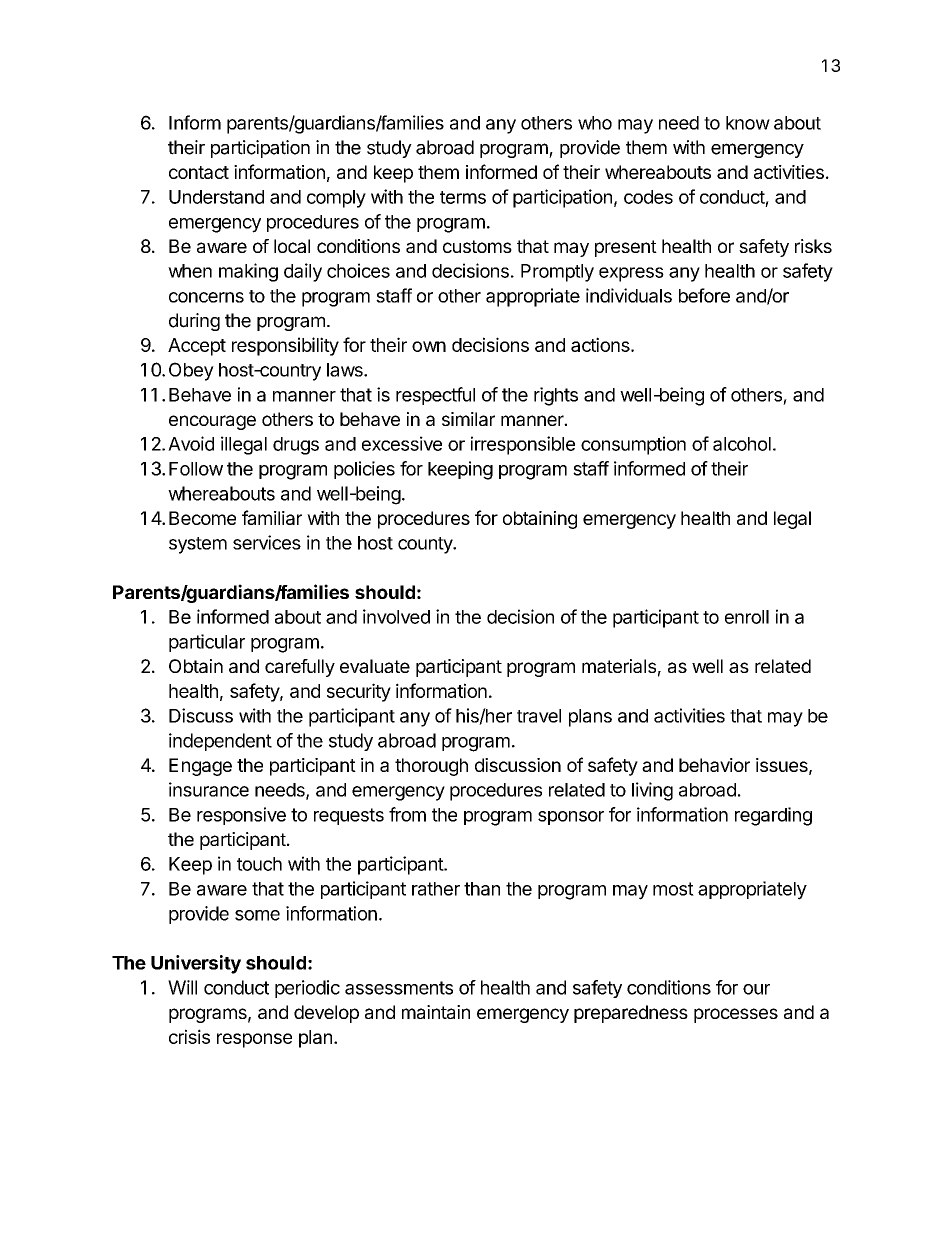  What do you see at coordinates (748, 123) in the page?
I see `know` at bounding box center [748, 123].
